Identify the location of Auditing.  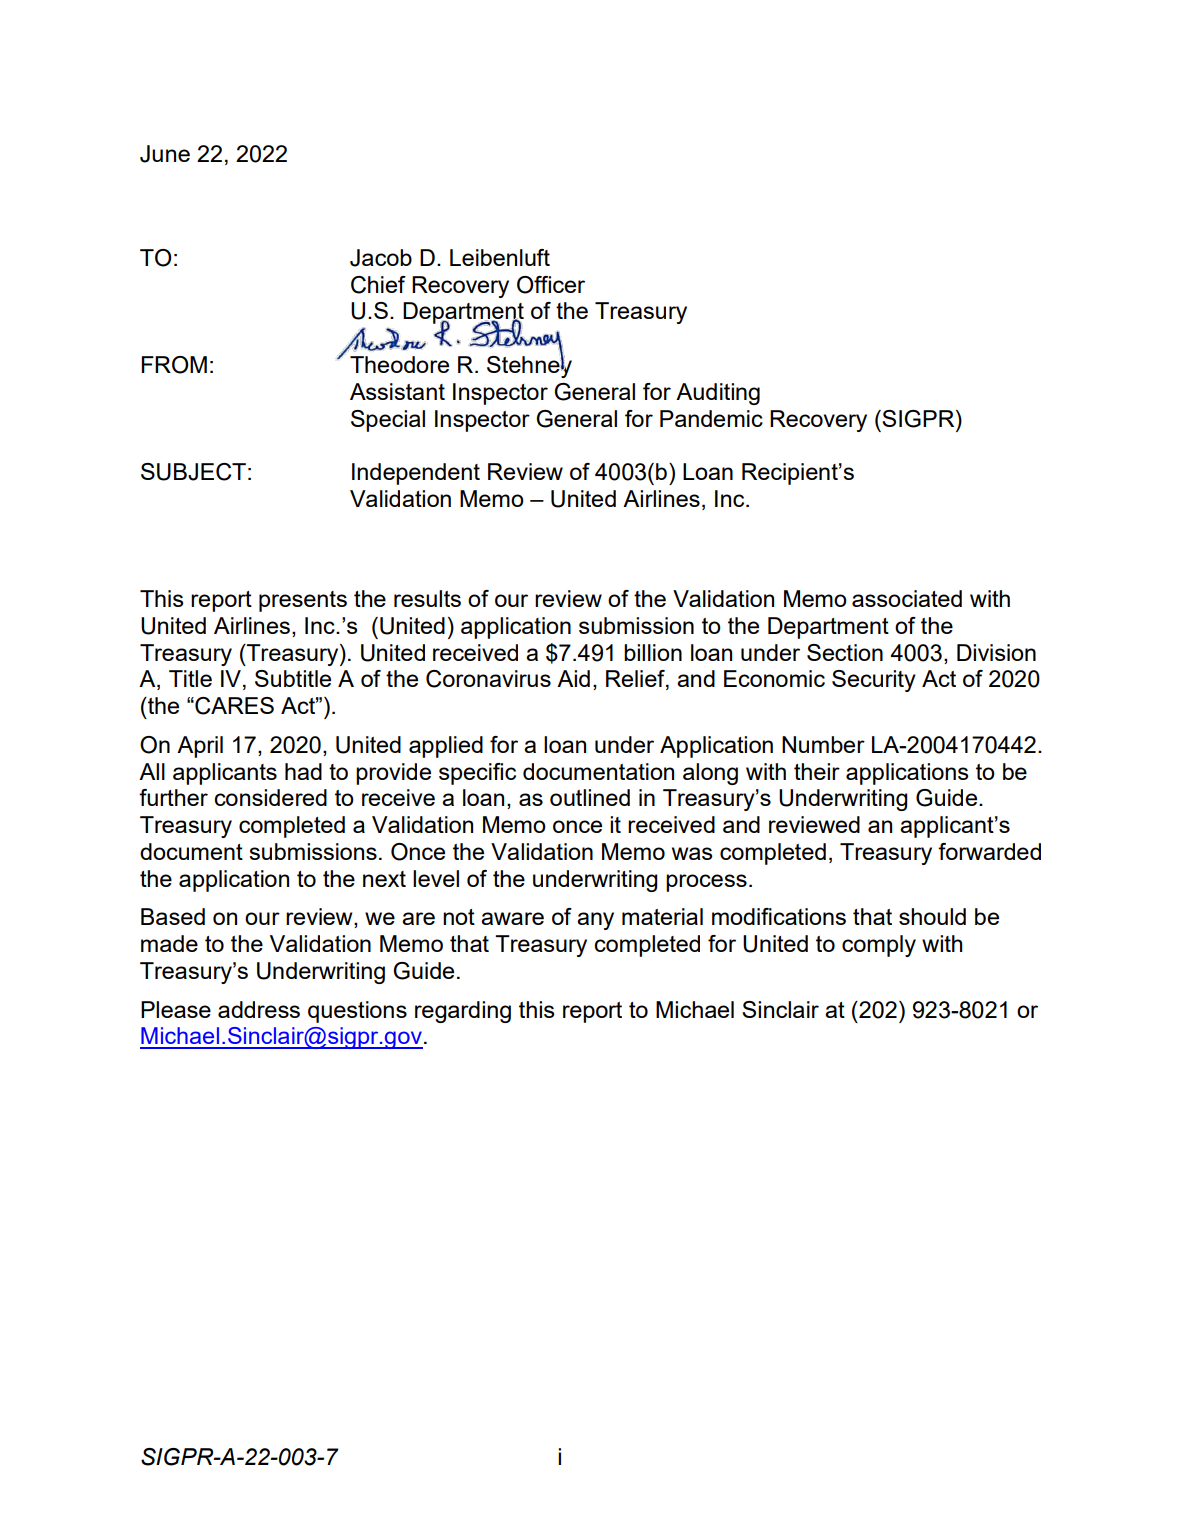
(718, 394).
